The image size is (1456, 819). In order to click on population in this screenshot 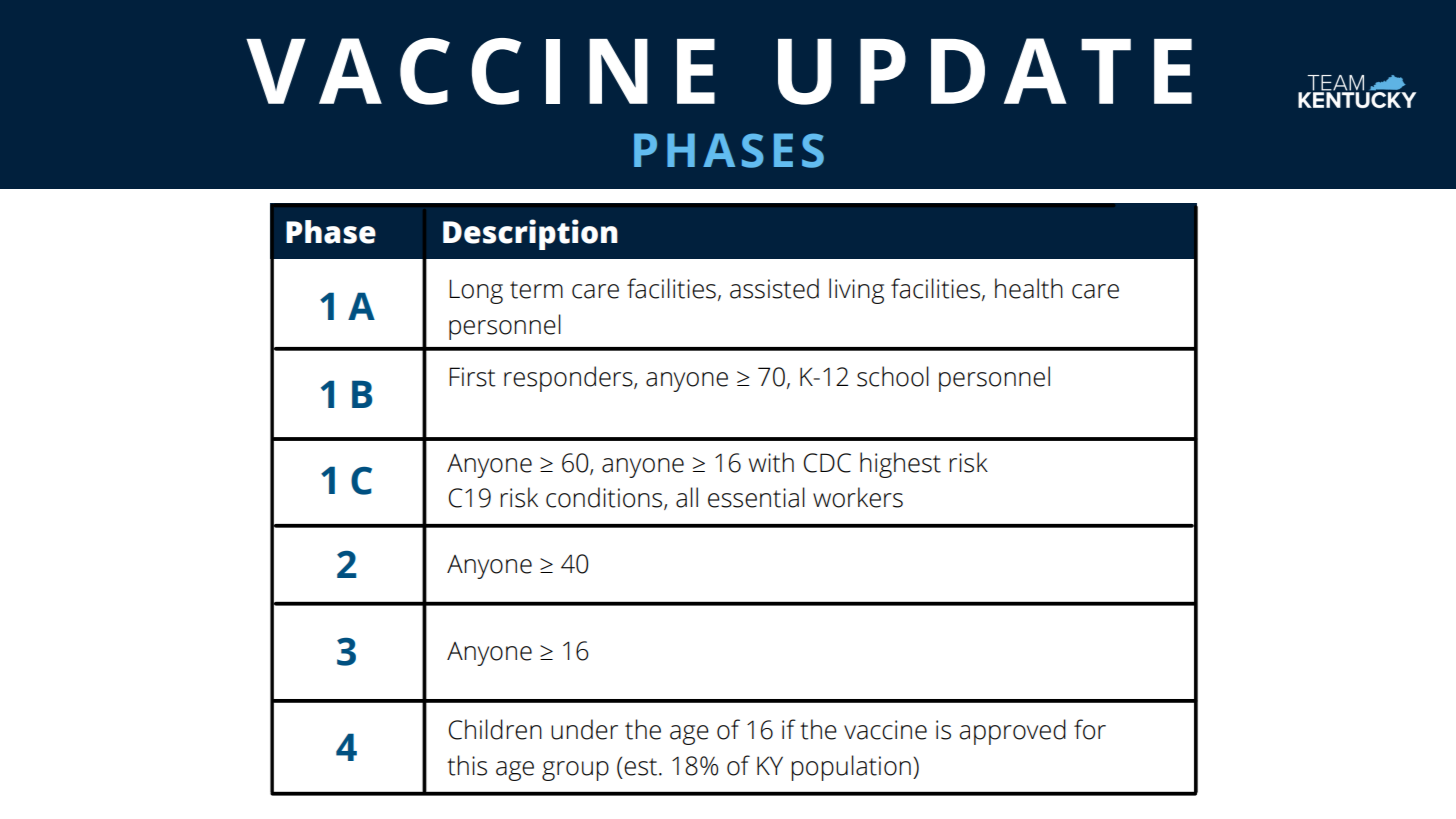, I will do `click(851, 768)`.
